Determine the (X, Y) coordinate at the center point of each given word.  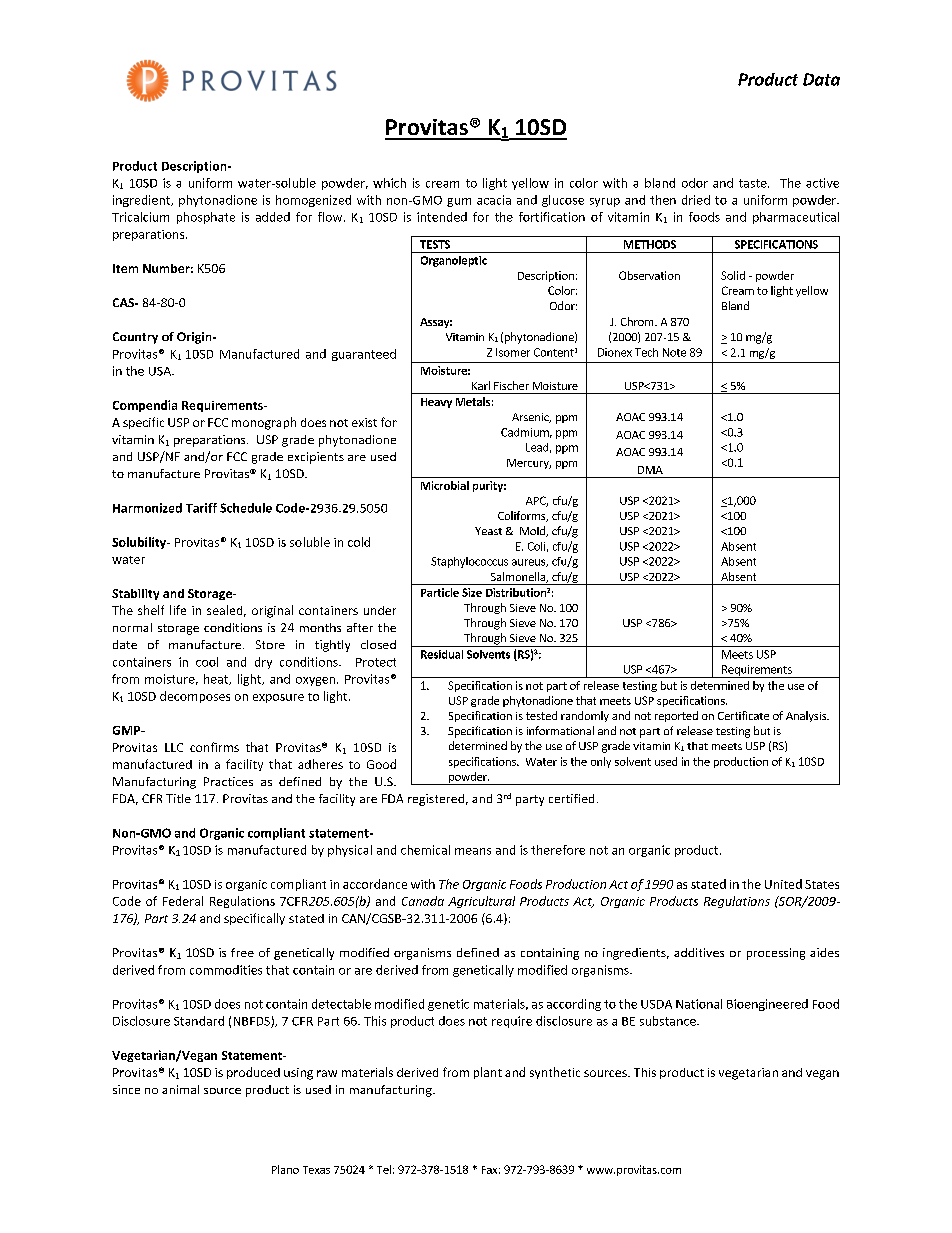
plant (488, 1073)
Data (821, 79)
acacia (494, 200)
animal (180, 1089)
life (178, 610)
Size (472, 592)
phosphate (206, 218)
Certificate (743, 715)
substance (669, 1021)
